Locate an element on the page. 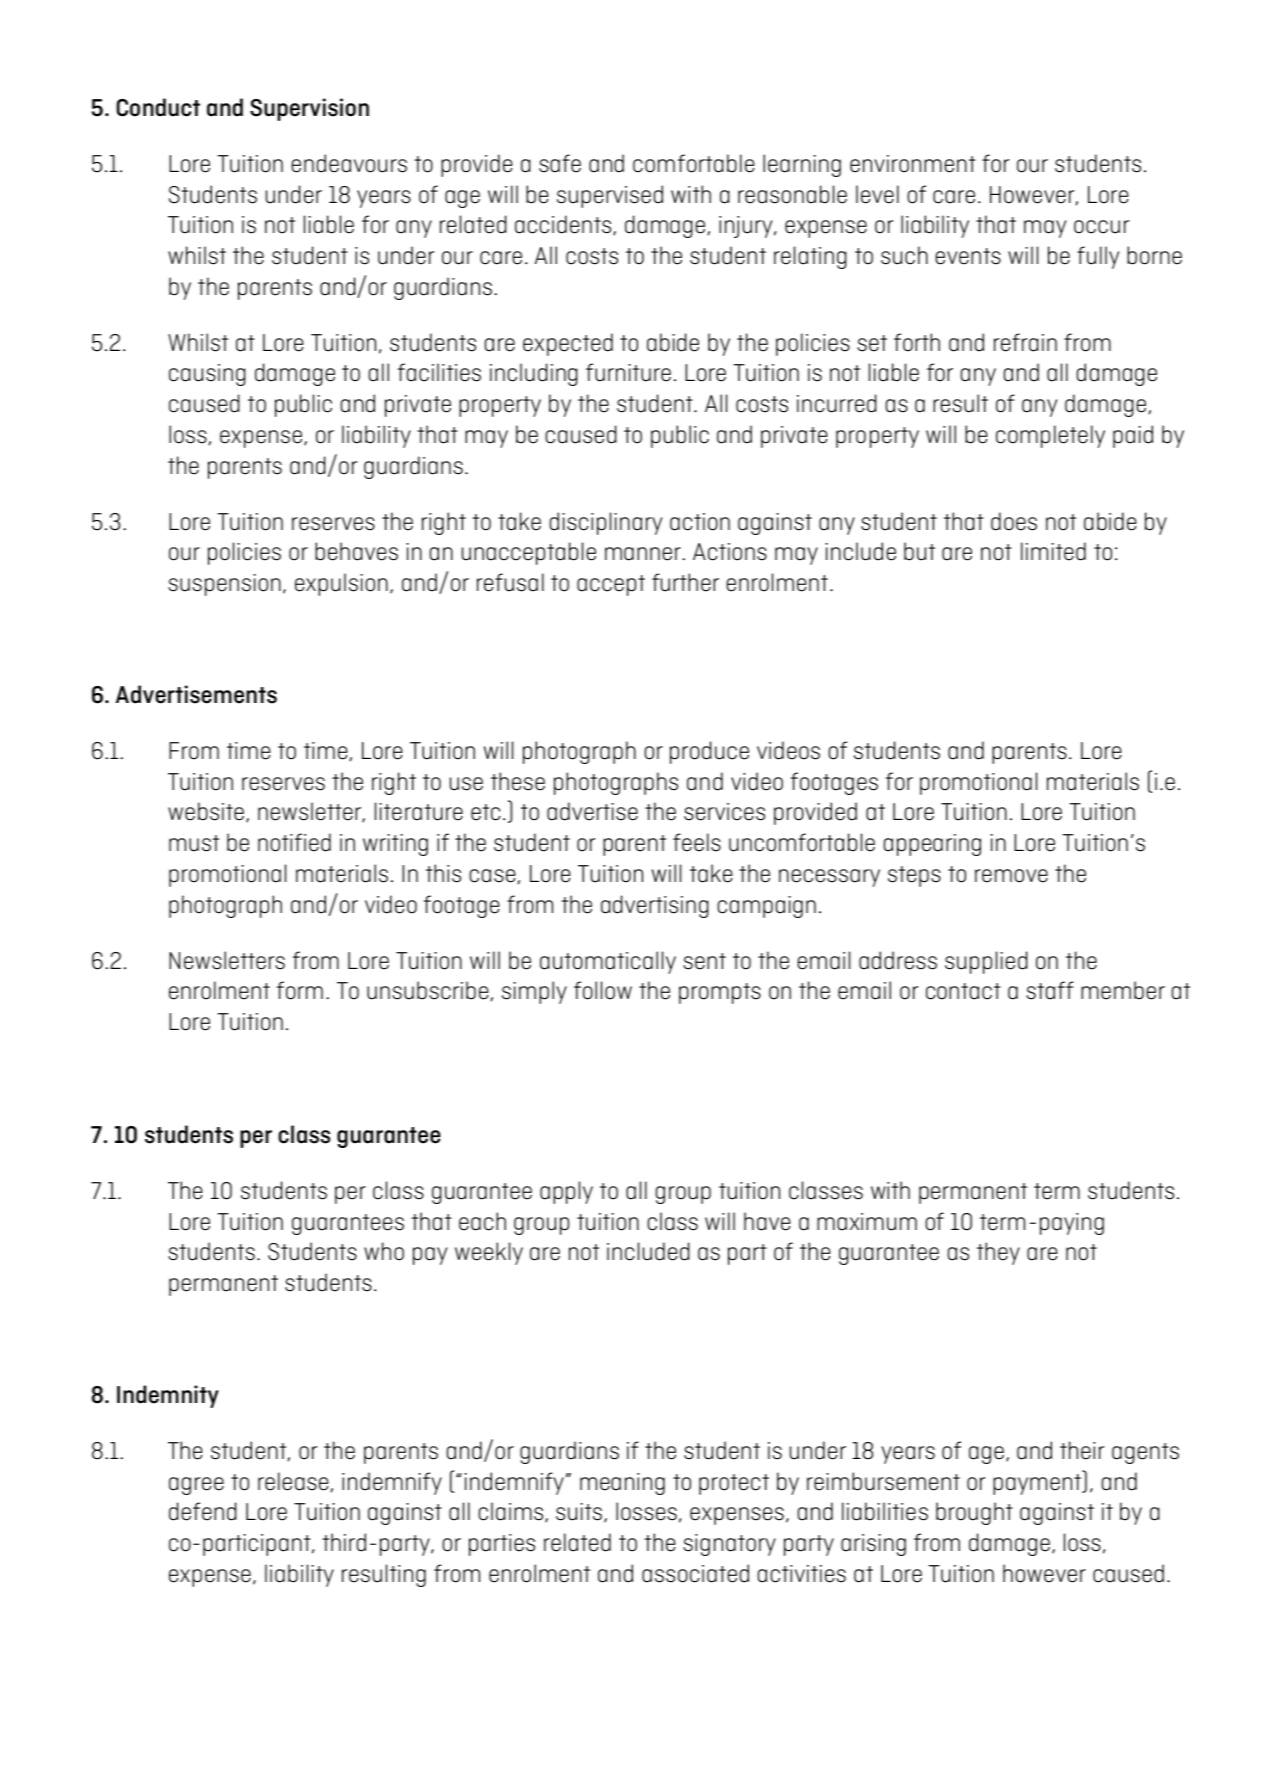 The image size is (1266, 1792). follow is located at coordinates (603, 990).
